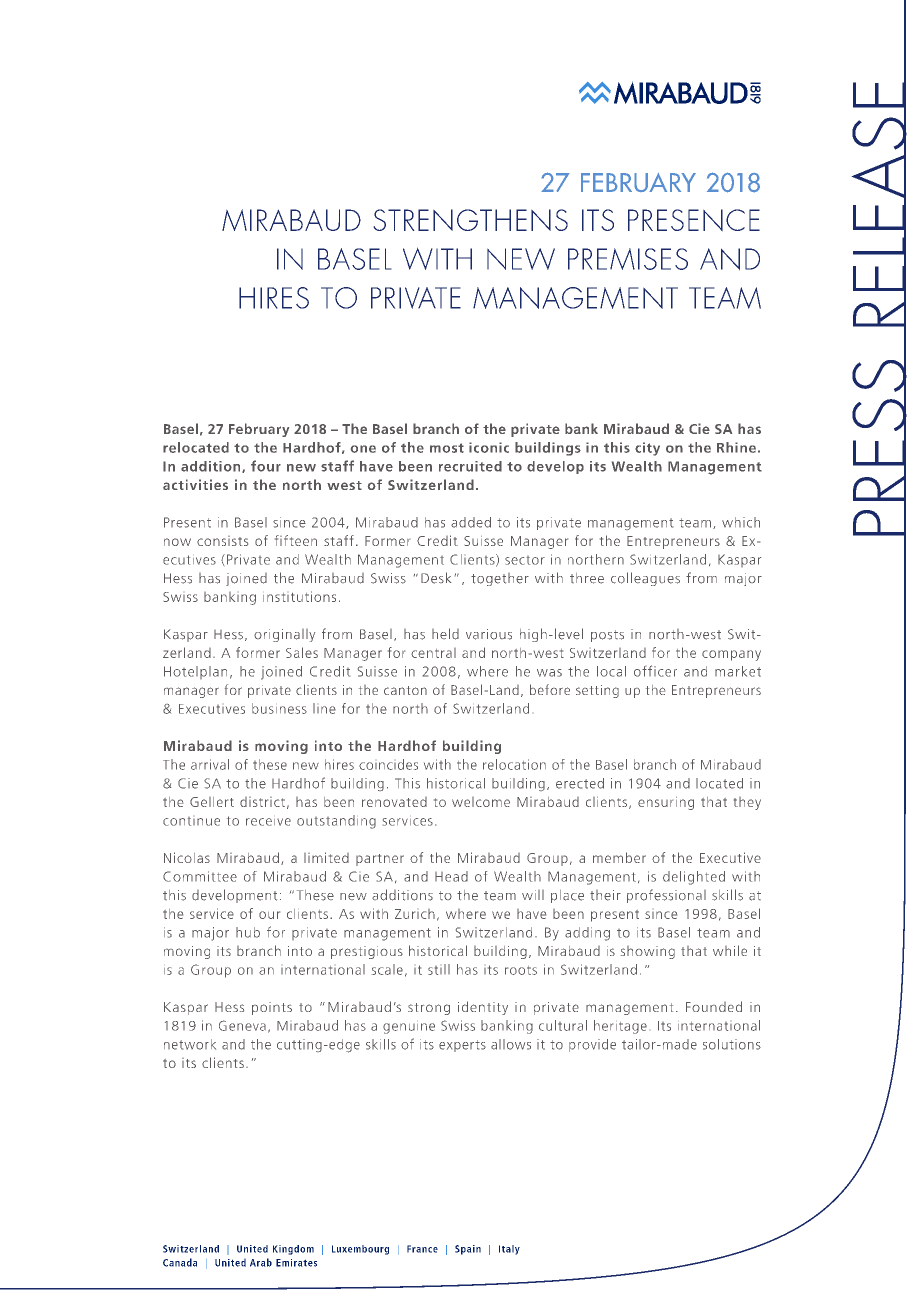 The width and height of the screenshot is (924, 1308). I want to click on relocation, so click(514, 764).
